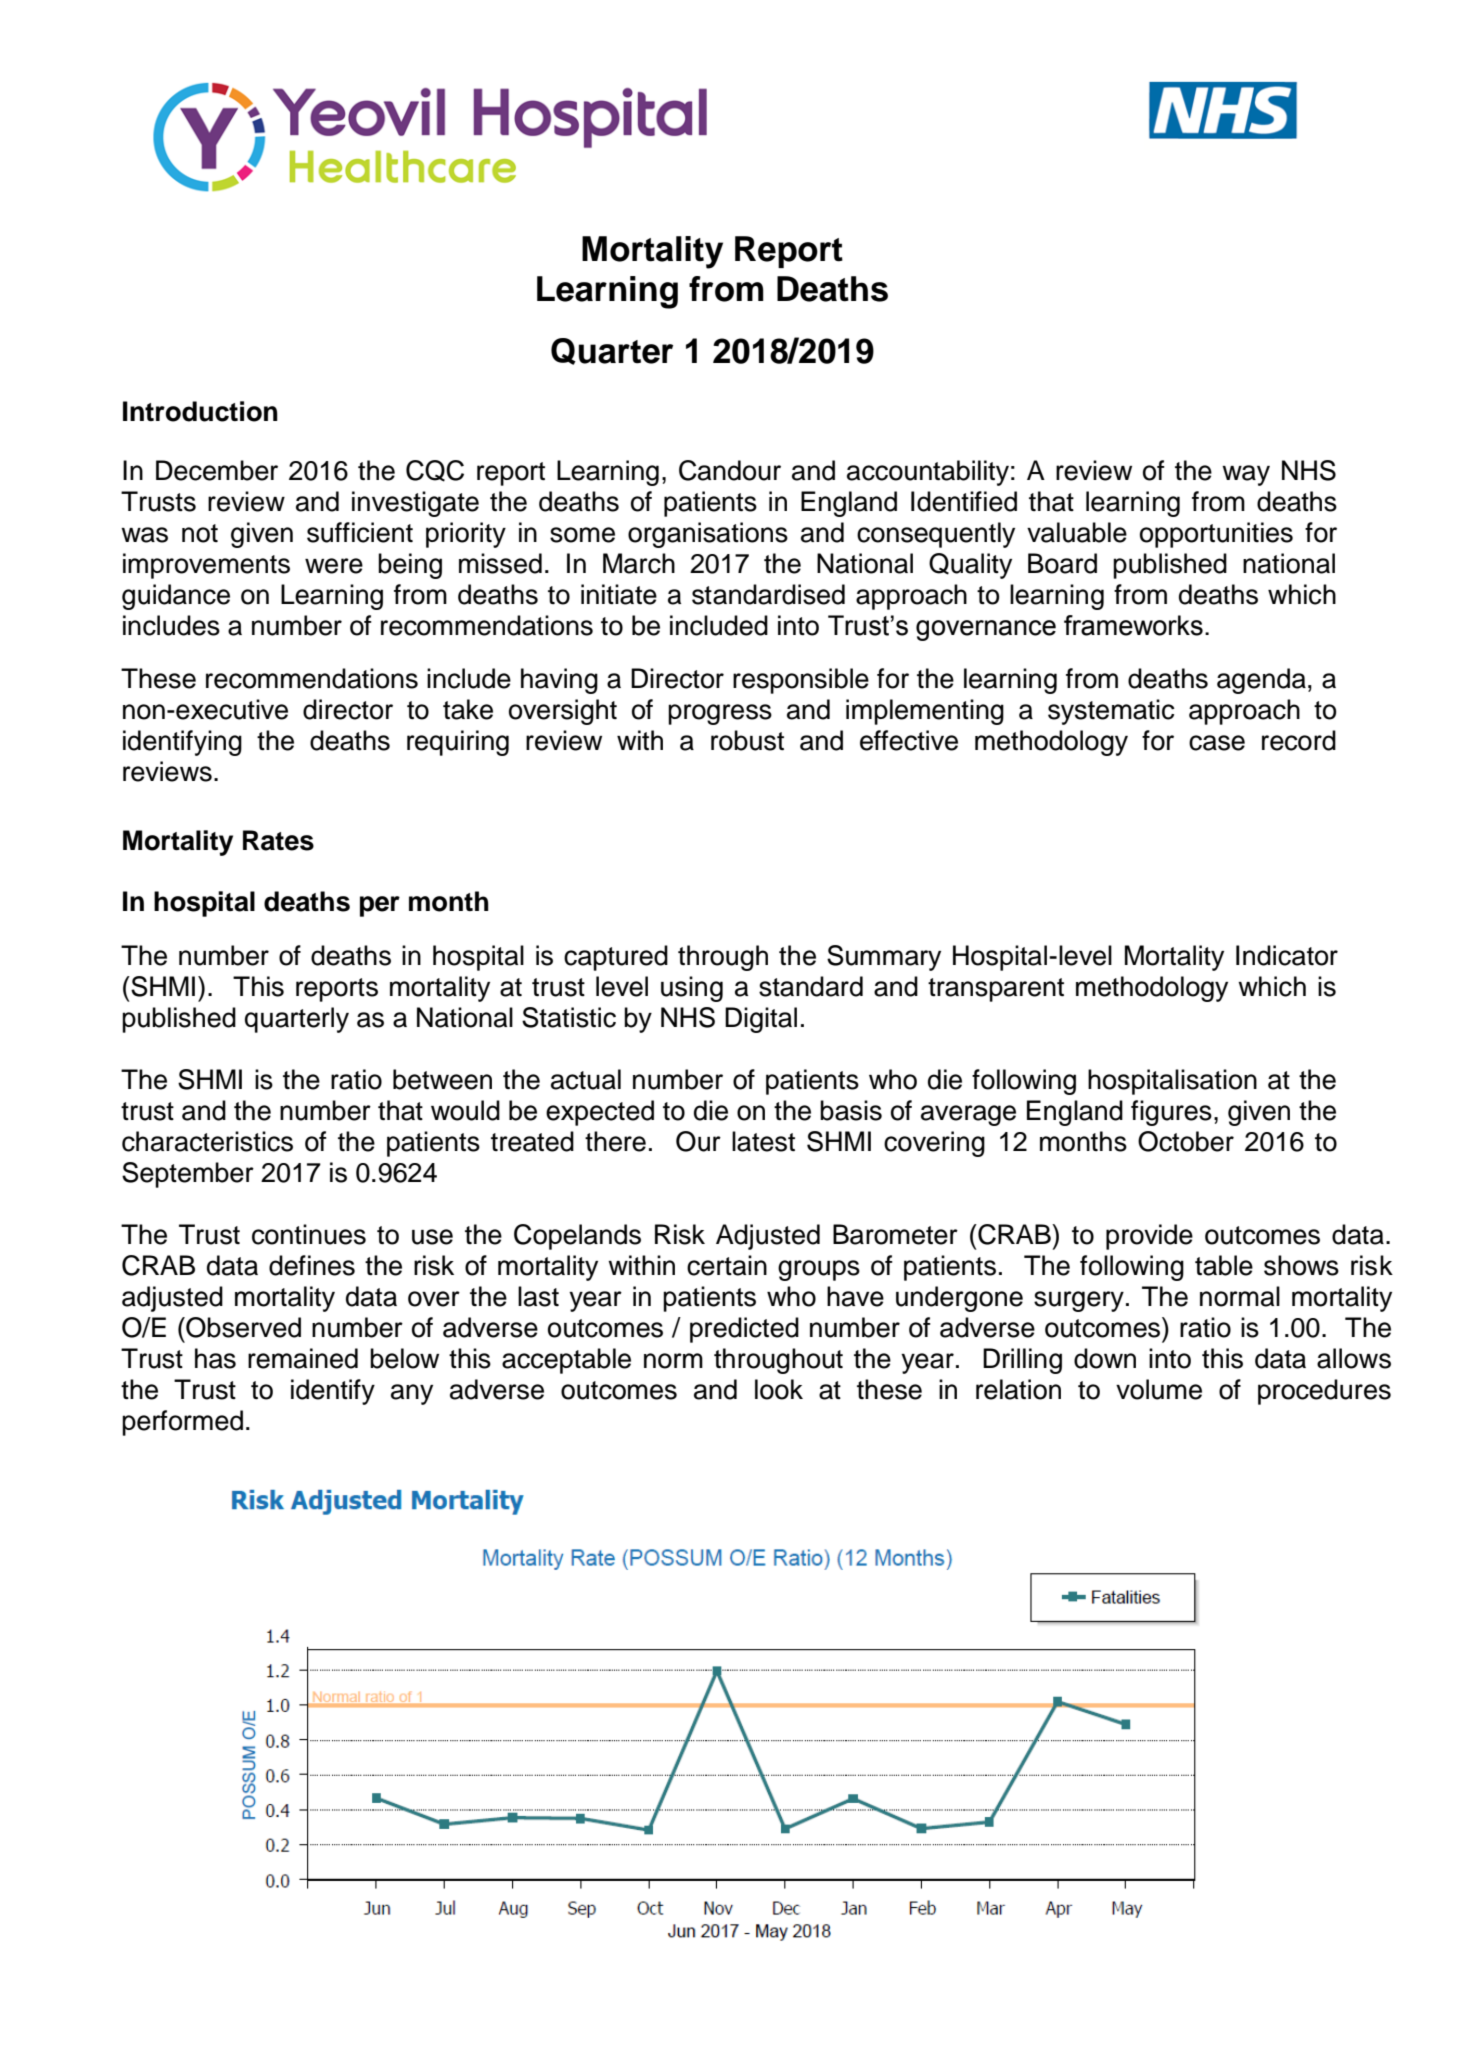  Describe the element at coordinates (309, 1234) in the screenshot. I see `continues` at that location.
